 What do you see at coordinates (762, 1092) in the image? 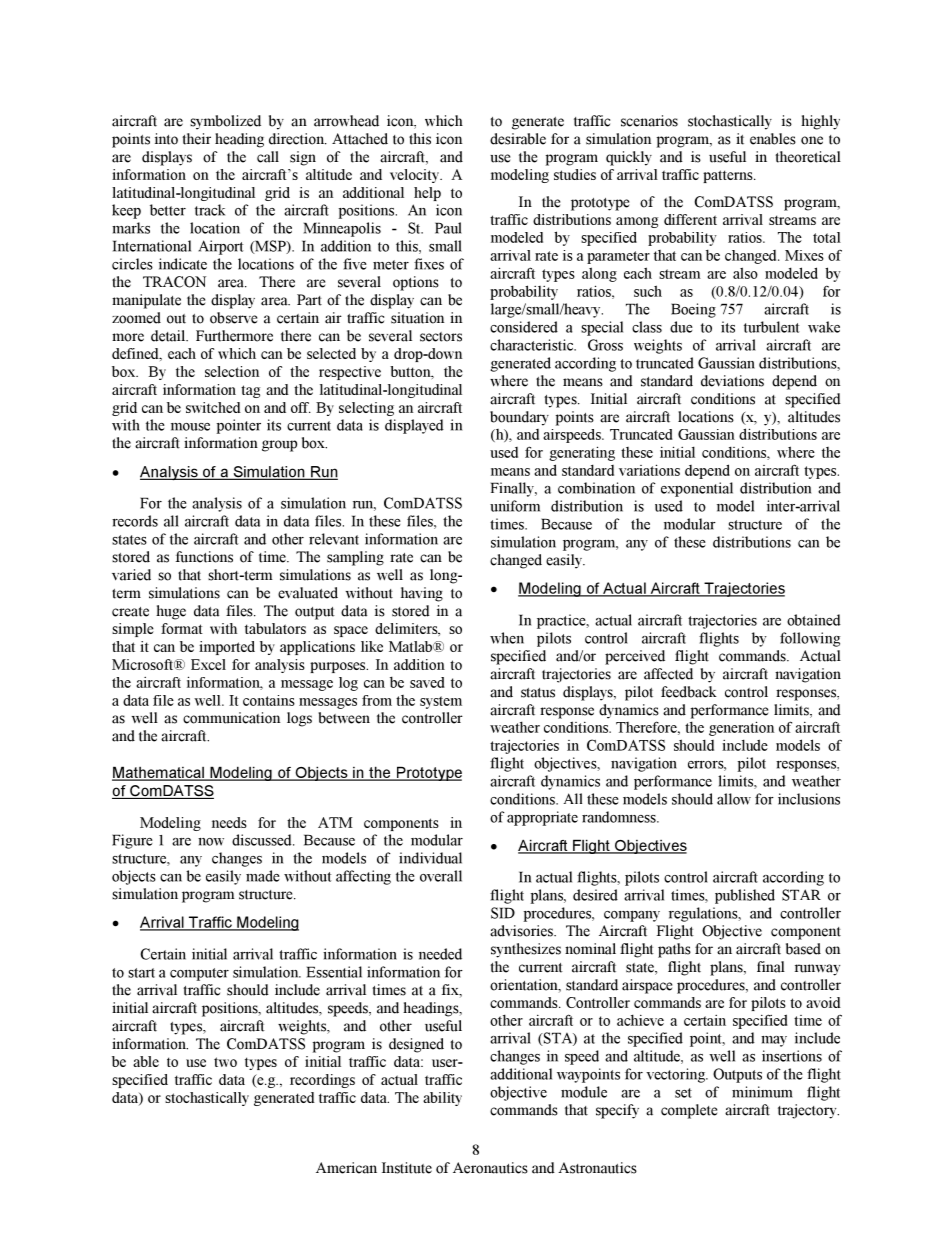
I see `minimum` at bounding box center [762, 1092].
